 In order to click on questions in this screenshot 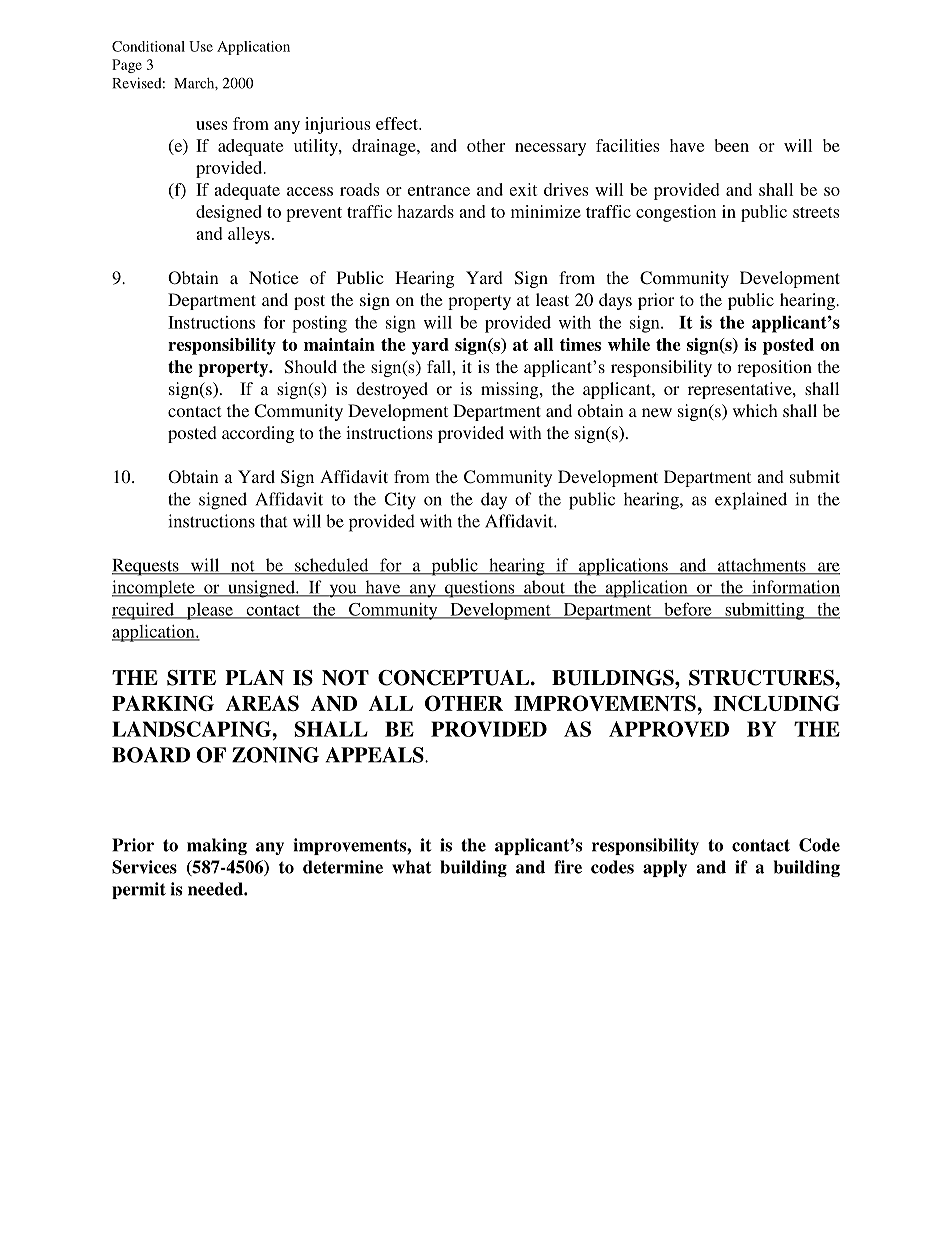, I will do `click(479, 589)`.
